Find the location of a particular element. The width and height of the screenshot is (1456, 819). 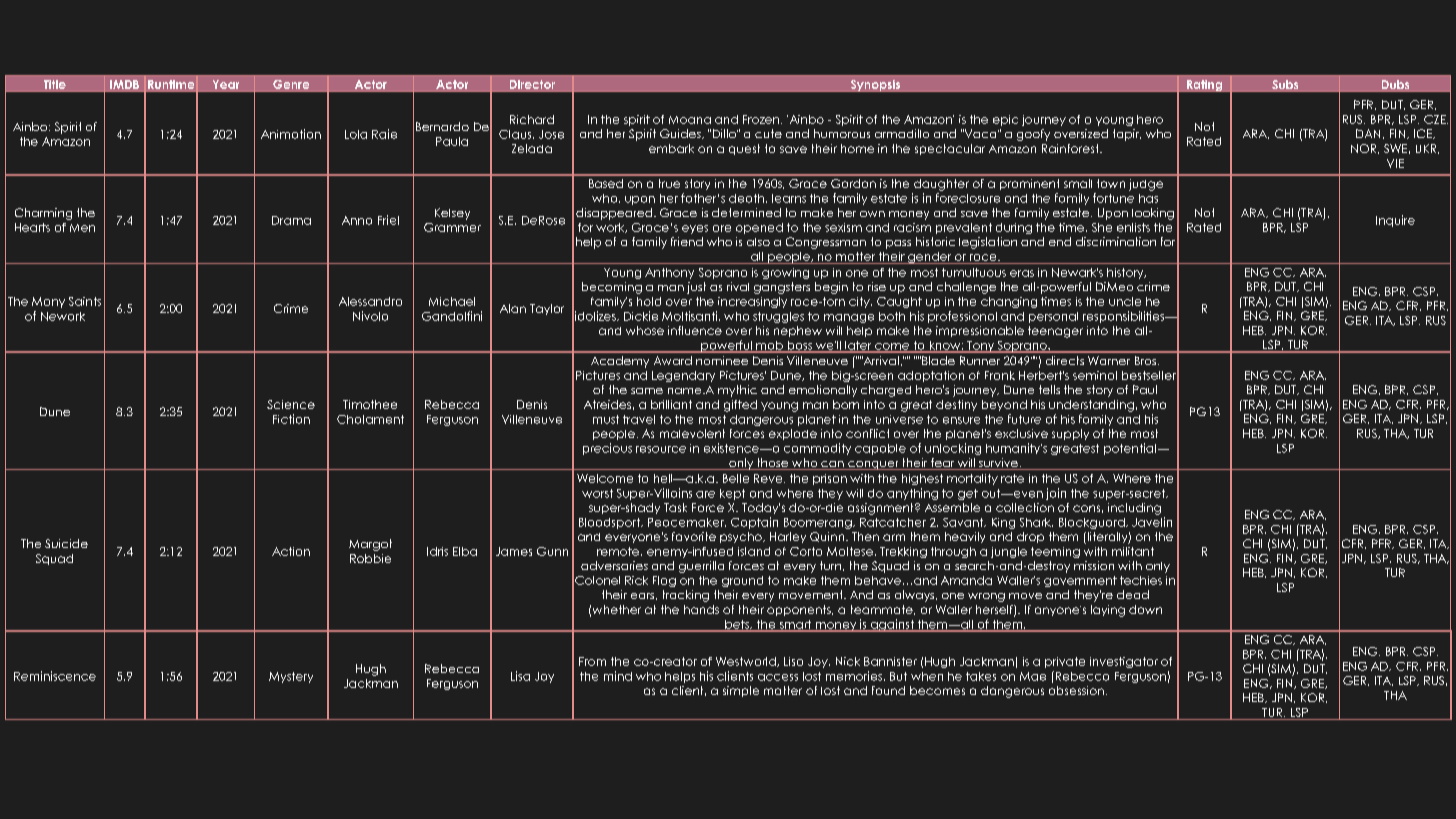

Frozen is located at coordinates (762, 119).
